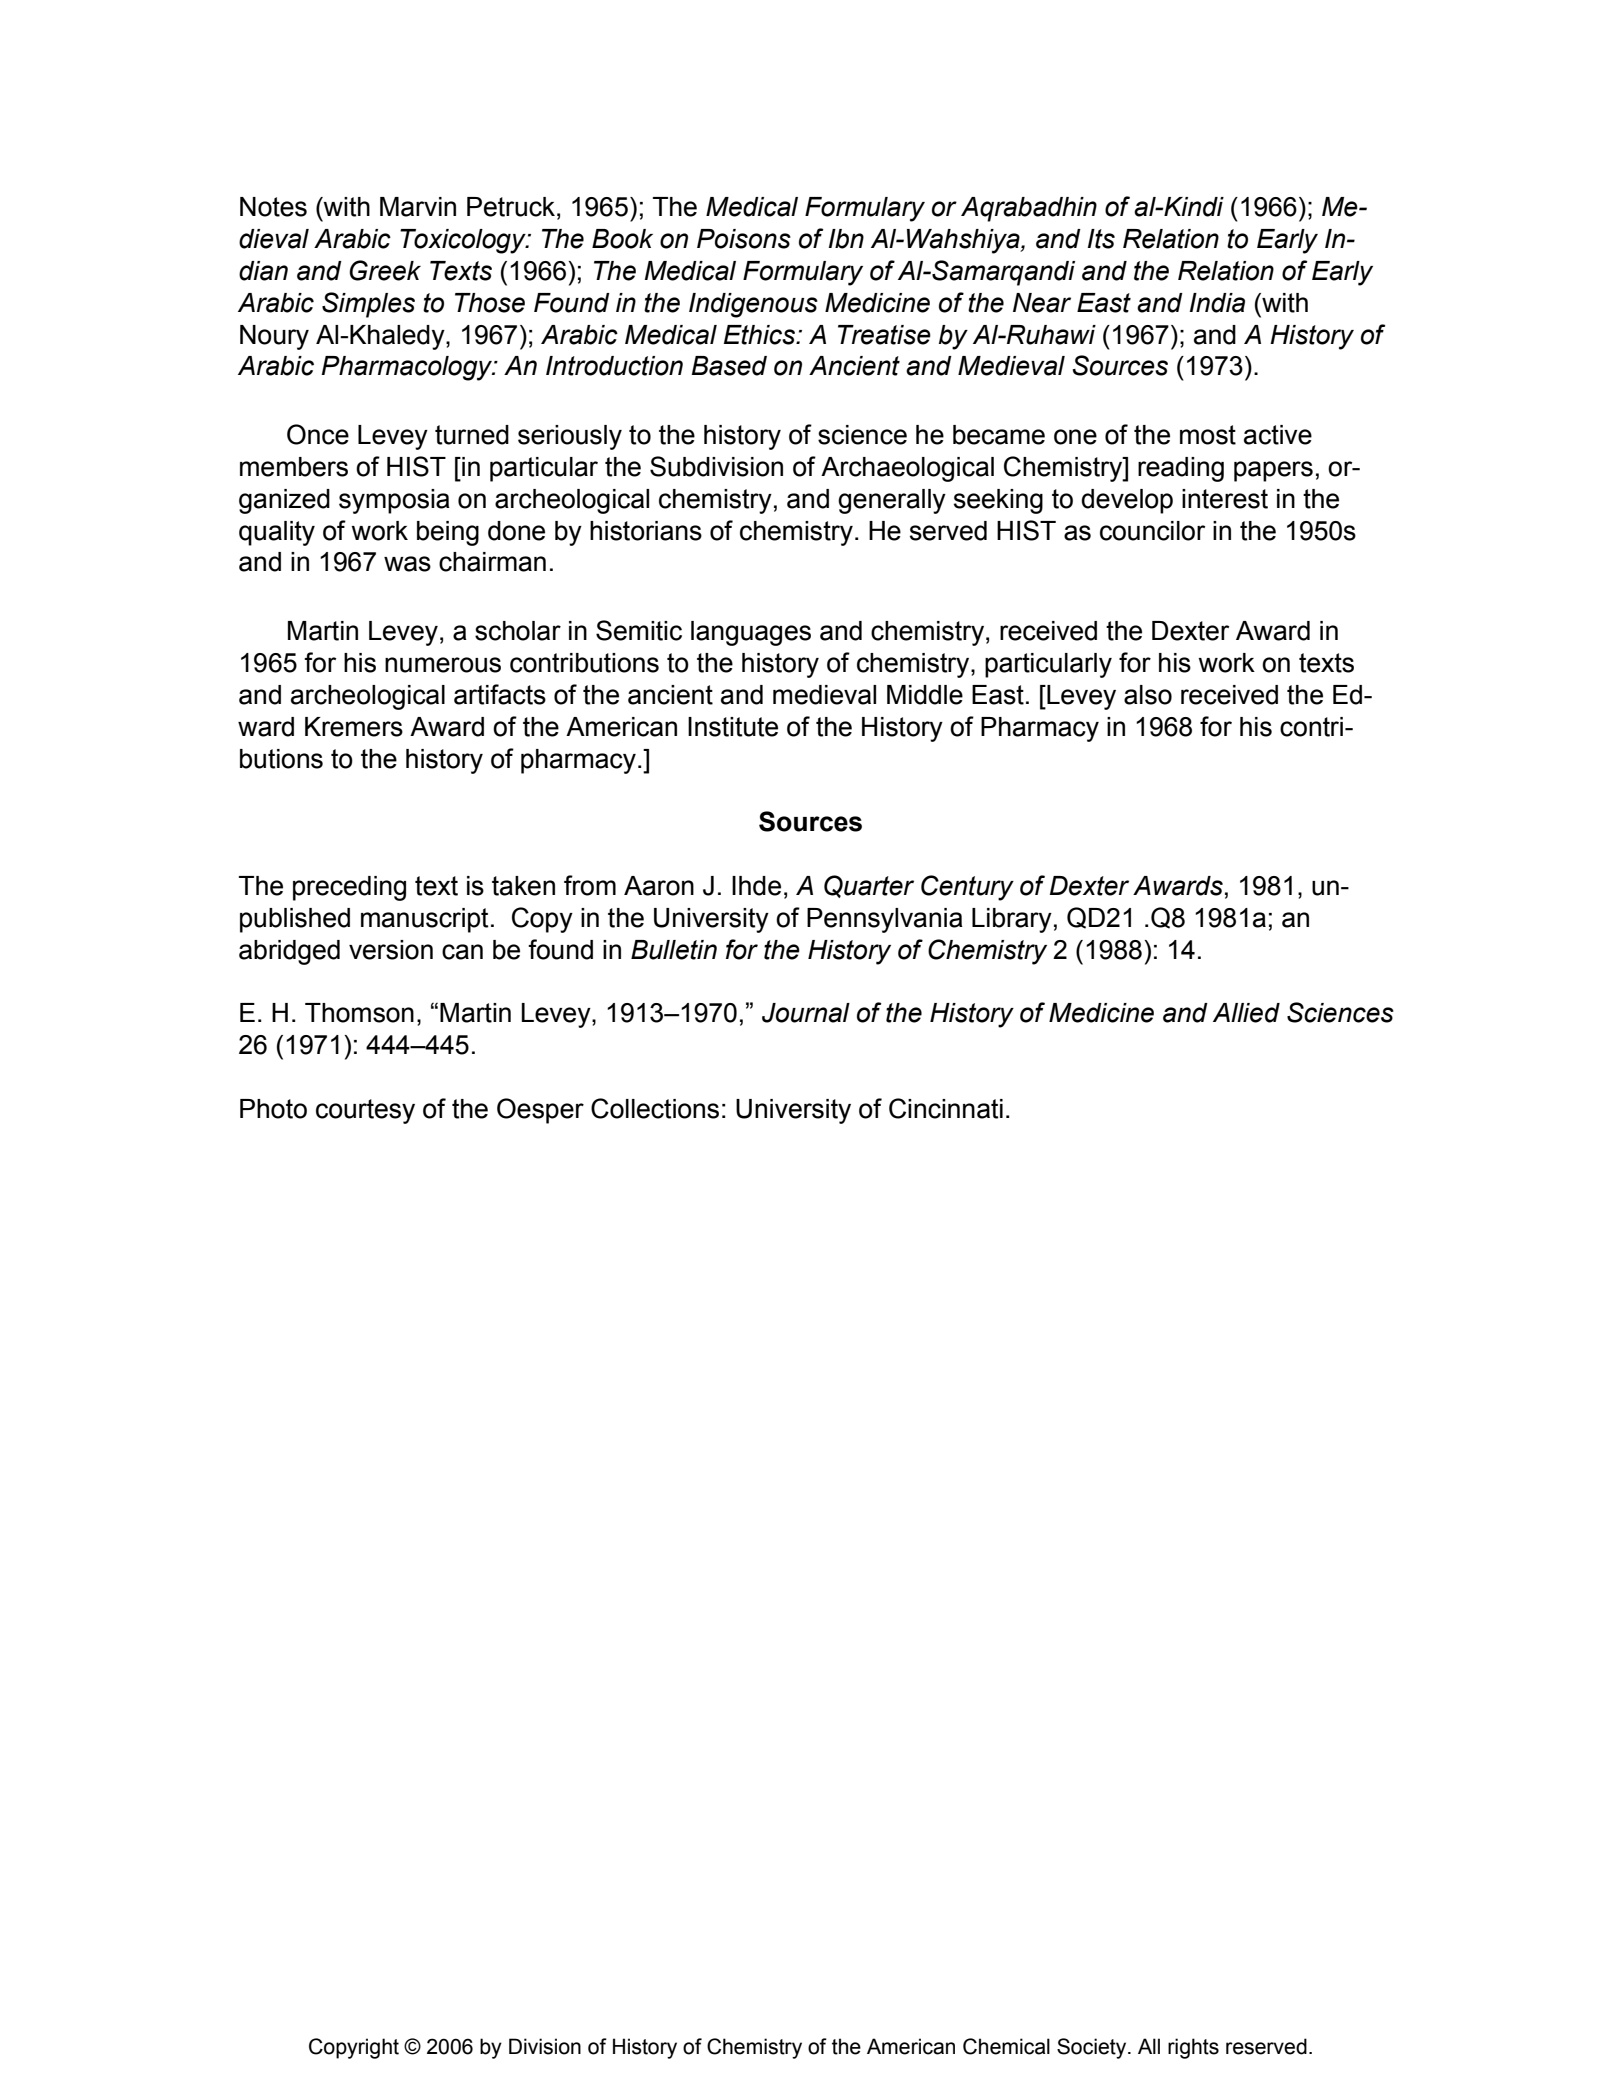 The height and width of the screenshot is (2099, 1622). What do you see at coordinates (1101, 239) in the screenshot?
I see `Its` at bounding box center [1101, 239].
